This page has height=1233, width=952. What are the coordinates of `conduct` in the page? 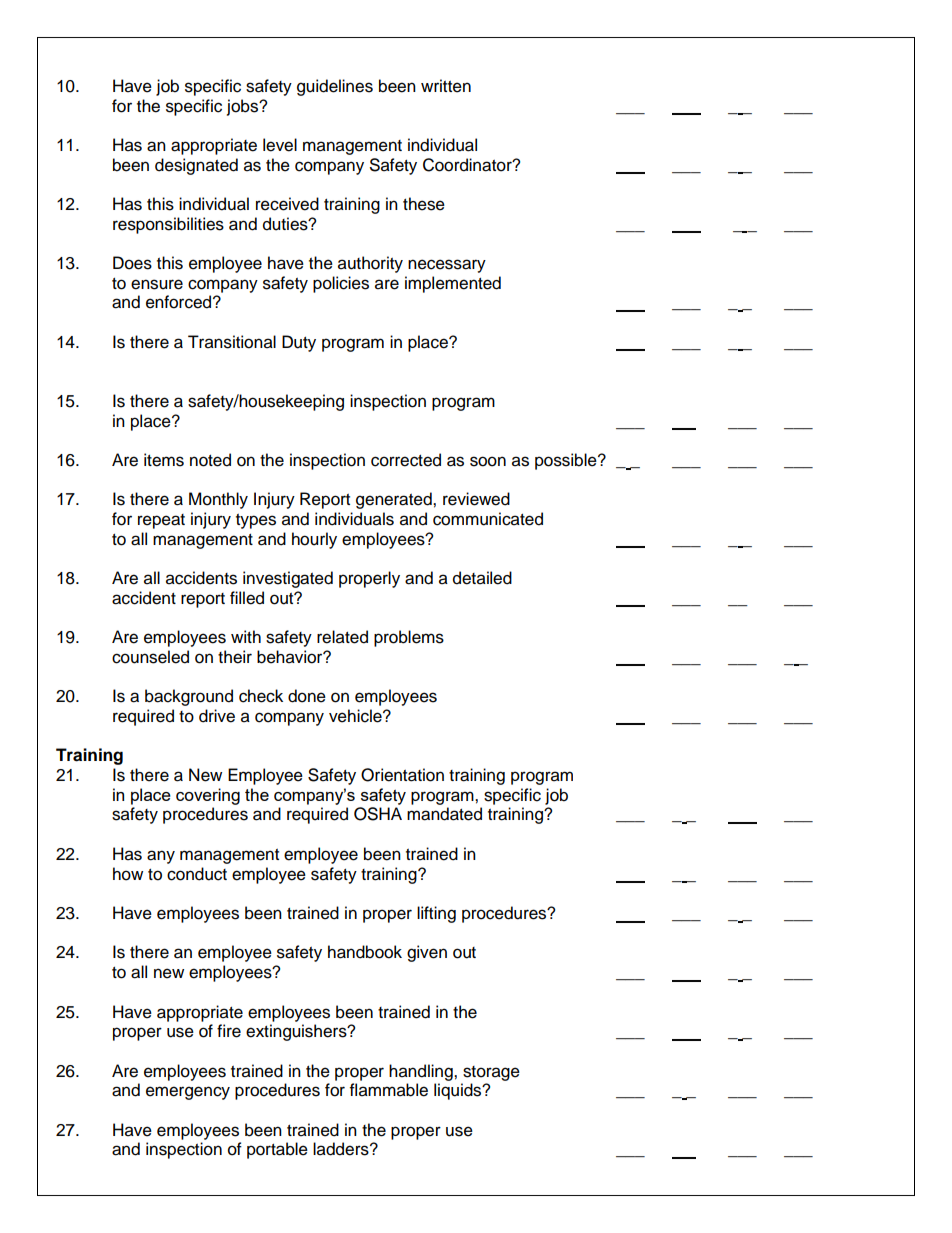 It's located at (197, 874).
